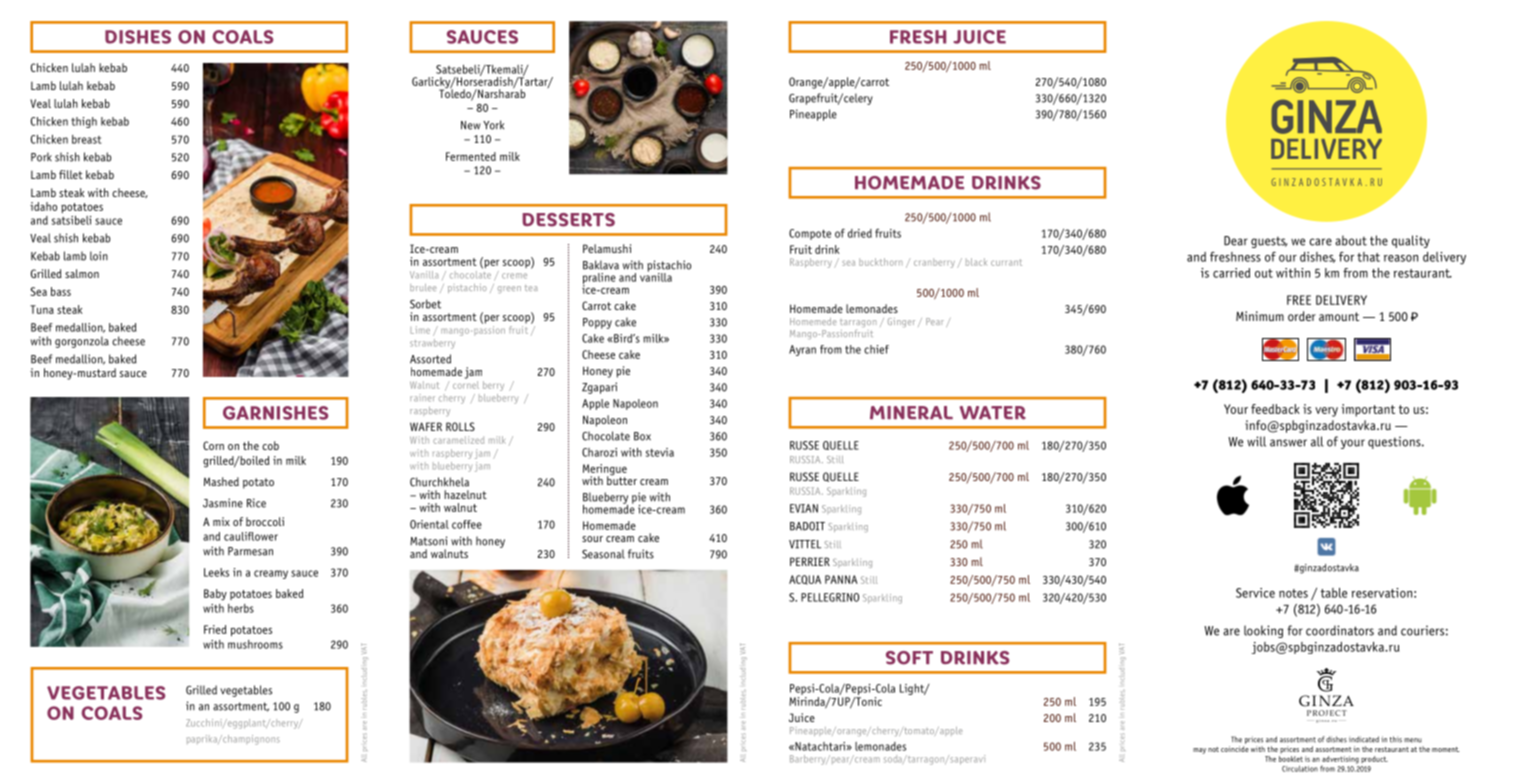 The height and width of the screenshot is (784, 1516). Describe the element at coordinates (830, 597) in the screenshot. I see `PELLEGRINO` at that location.
